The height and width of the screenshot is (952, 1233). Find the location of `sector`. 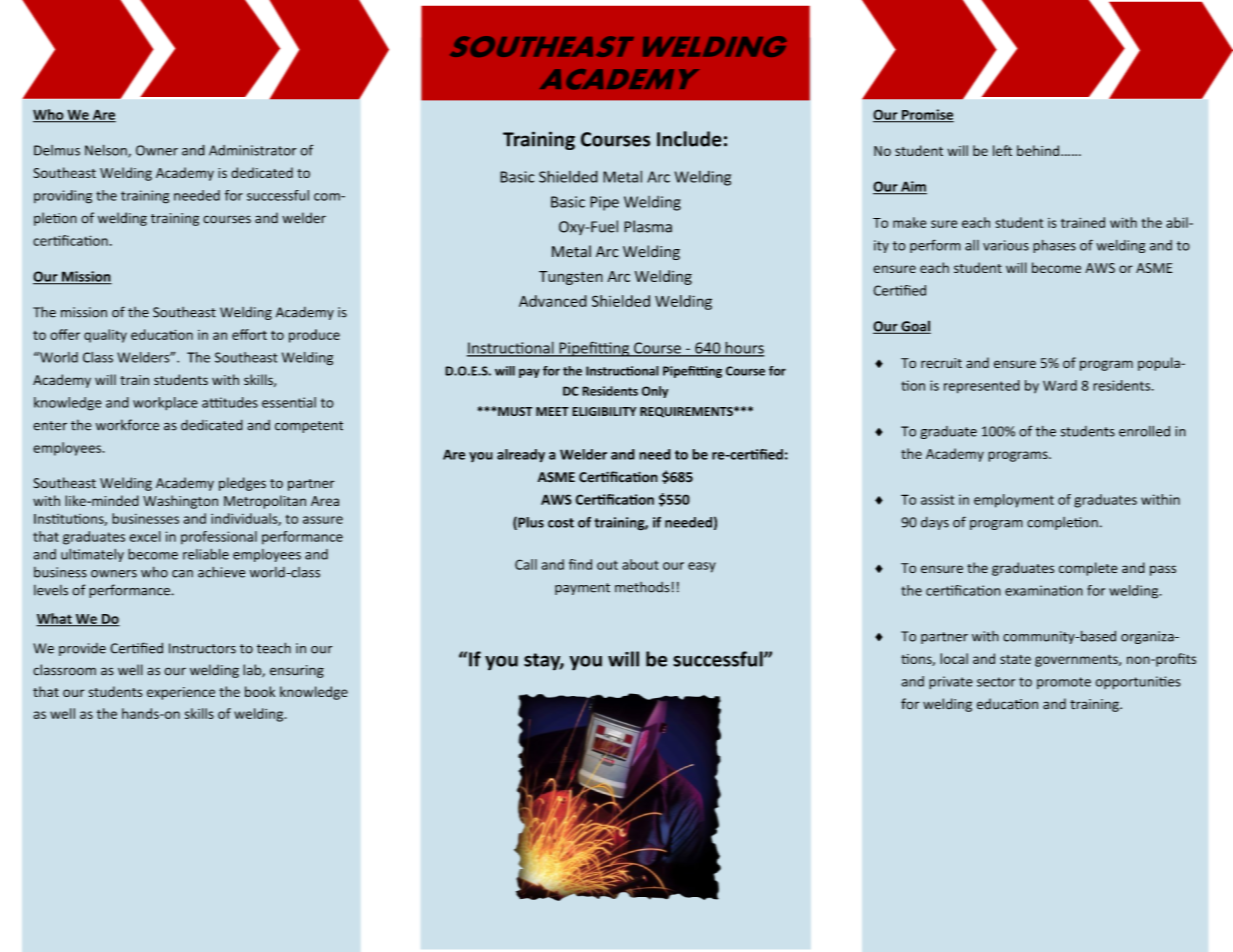

sector is located at coordinates (996, 682).
